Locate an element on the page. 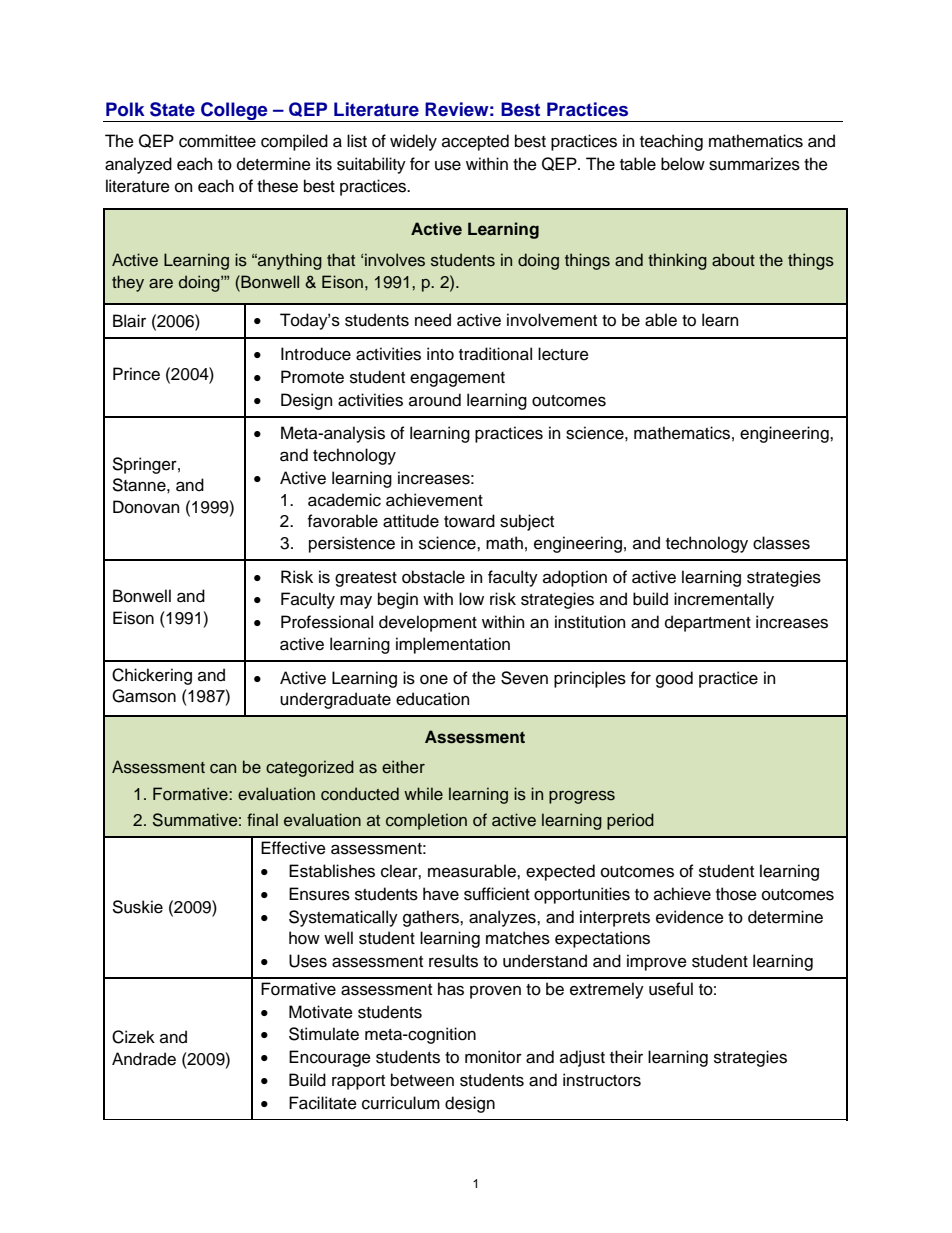 This image has width=952, height=1233. Andrade is located at coordinates (144, 1059).
